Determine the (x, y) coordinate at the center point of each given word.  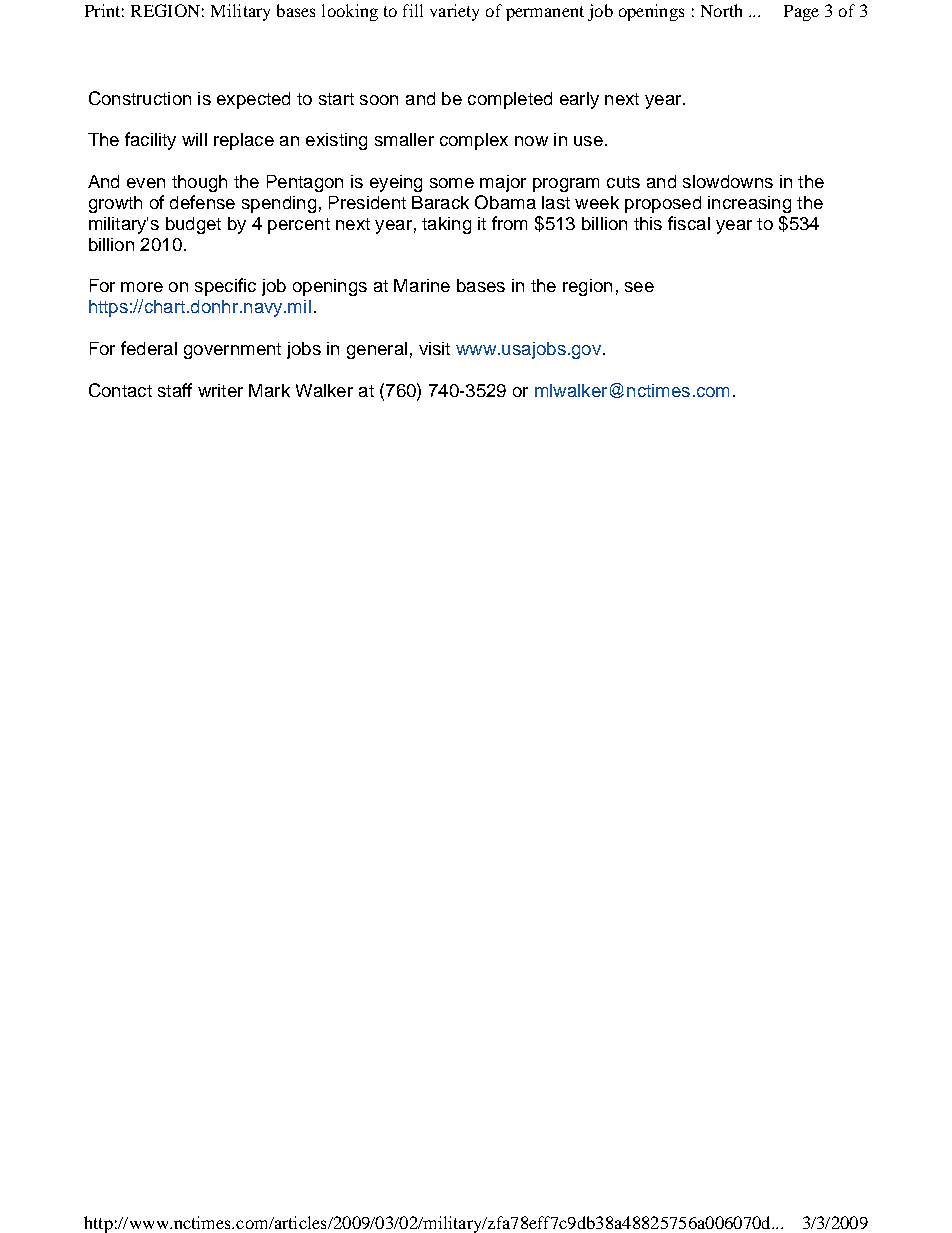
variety (454, 12)
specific (225, 287)
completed (510, 100)
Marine (422, 285)
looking (350, 12)
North (721, 10)
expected (253, 100)
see (639, 287)
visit (434, 348)
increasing (749, 204)
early (579, 100)
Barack (440, 202)
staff (175, 390)
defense (202, 202)
